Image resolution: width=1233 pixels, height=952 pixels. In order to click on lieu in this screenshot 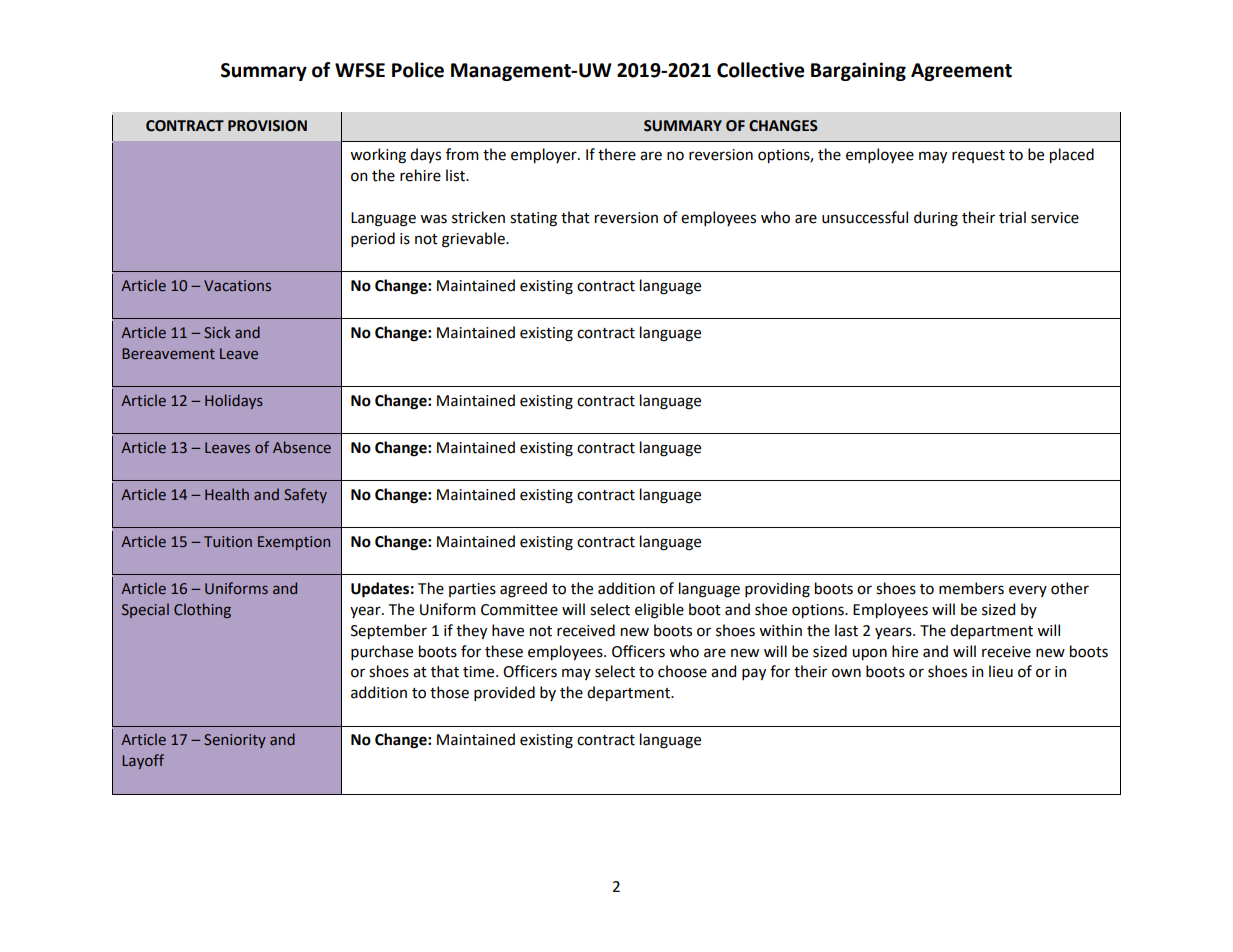, I will do `click(1001, 671)`.
